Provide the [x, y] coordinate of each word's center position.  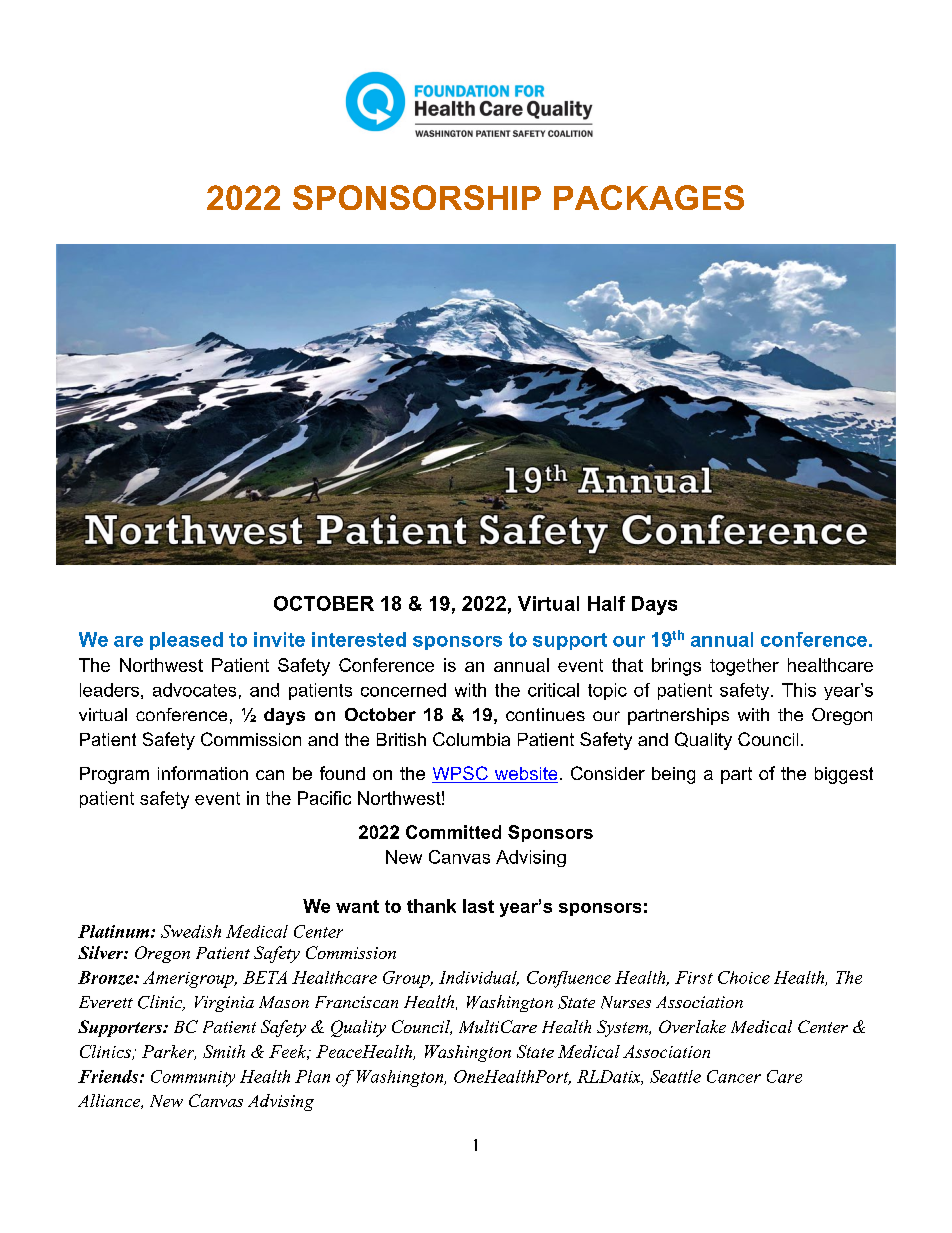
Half [606, 603]
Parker [169, 1052]
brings [676, 667]
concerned [403, 690]
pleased [186, 641]
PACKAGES [649, 197]
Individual [479, 978]
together [744, 667]
